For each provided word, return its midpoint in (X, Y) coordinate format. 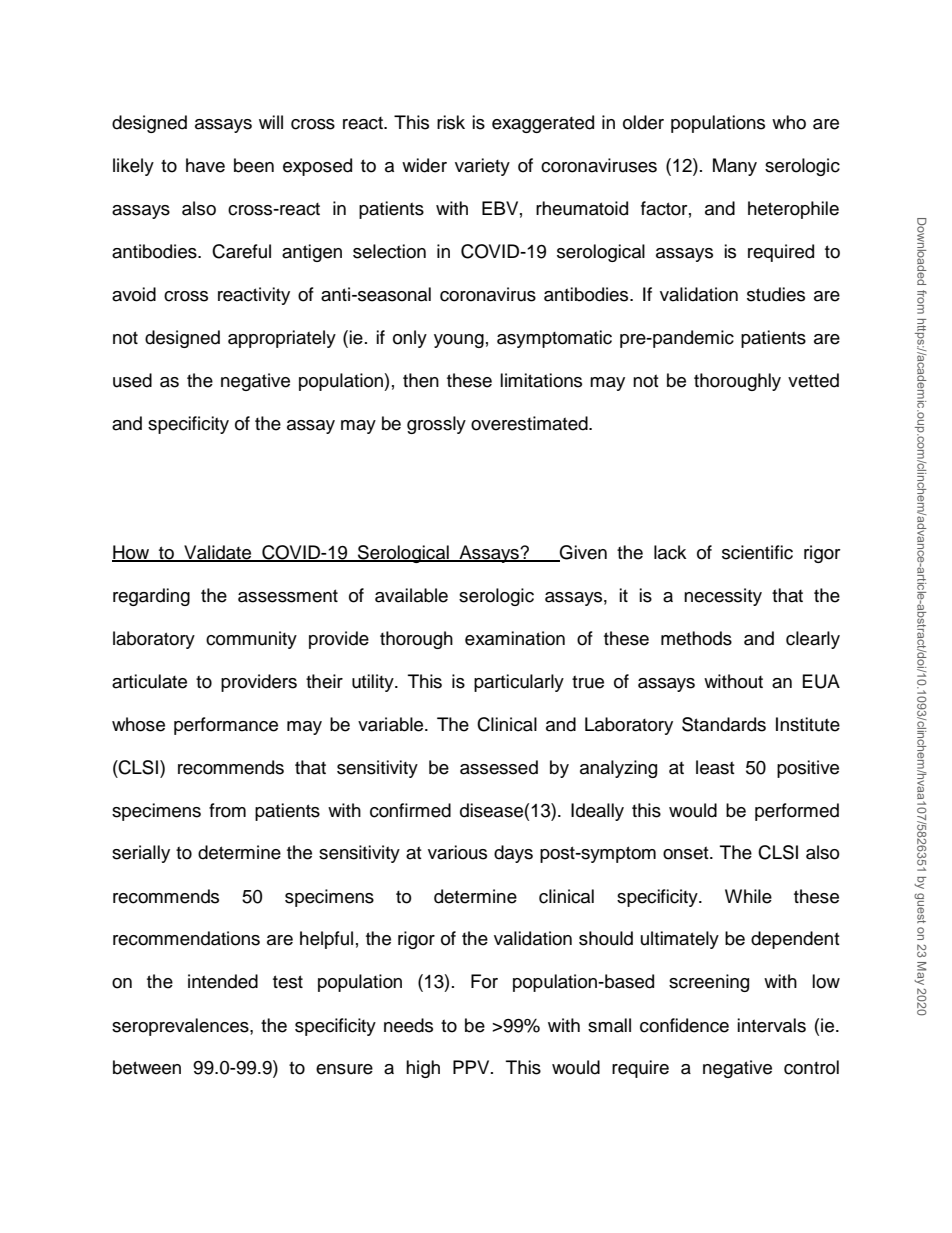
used (132, 380)
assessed (499, 767)
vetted (813, 380)
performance (226, 726)
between (147, 1067)
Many (735, 167)
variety (482, 167)
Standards (724, 724)
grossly (436, 425)
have (205, 165)
